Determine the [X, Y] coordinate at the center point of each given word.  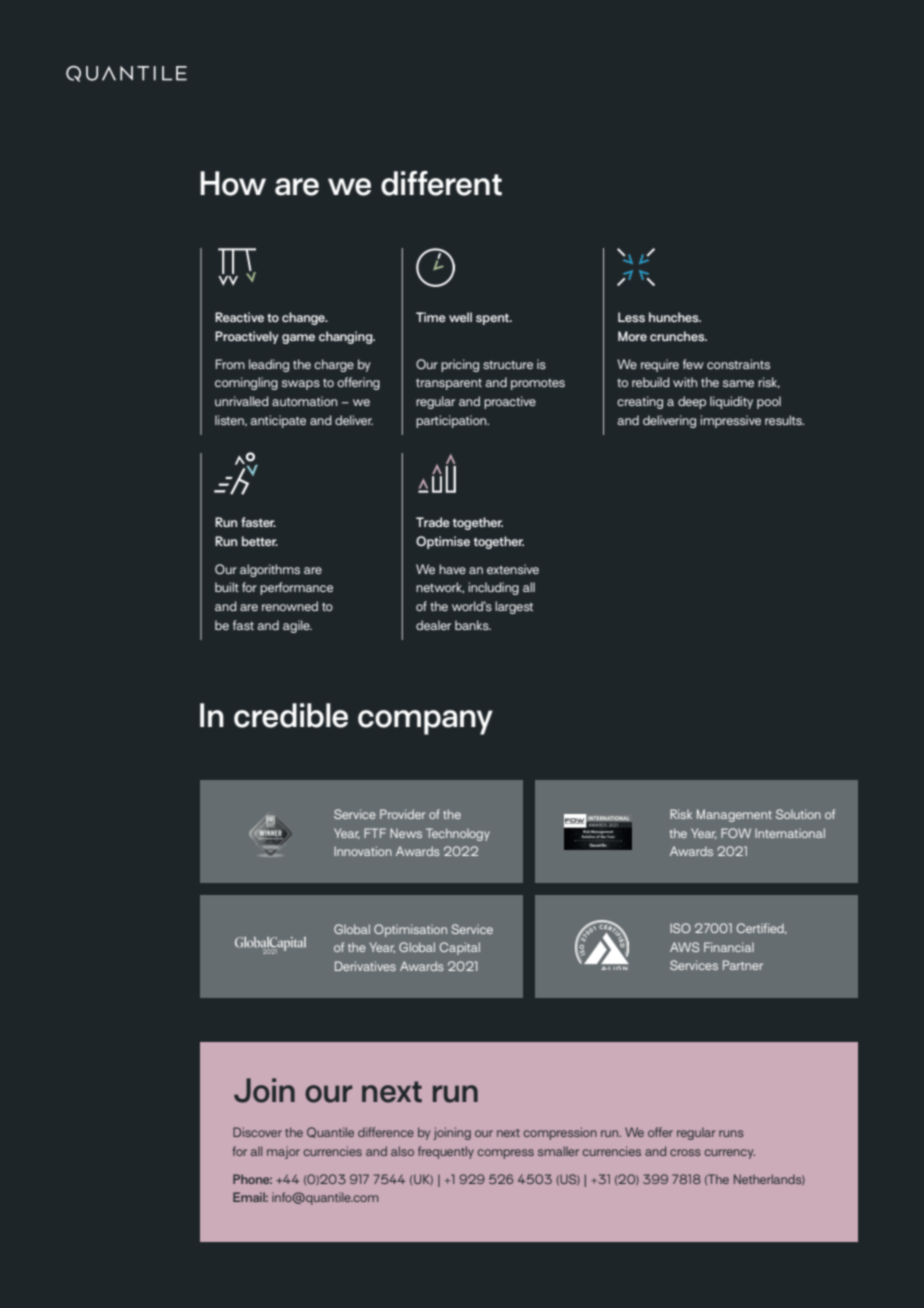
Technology [458, 834]
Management [734, 815]
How [233, 183]
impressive [730, 421]
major [283, 1152]
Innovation [363, 851]
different [441, 183]
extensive [513, 569]
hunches [675, 317]
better [260, 541]
